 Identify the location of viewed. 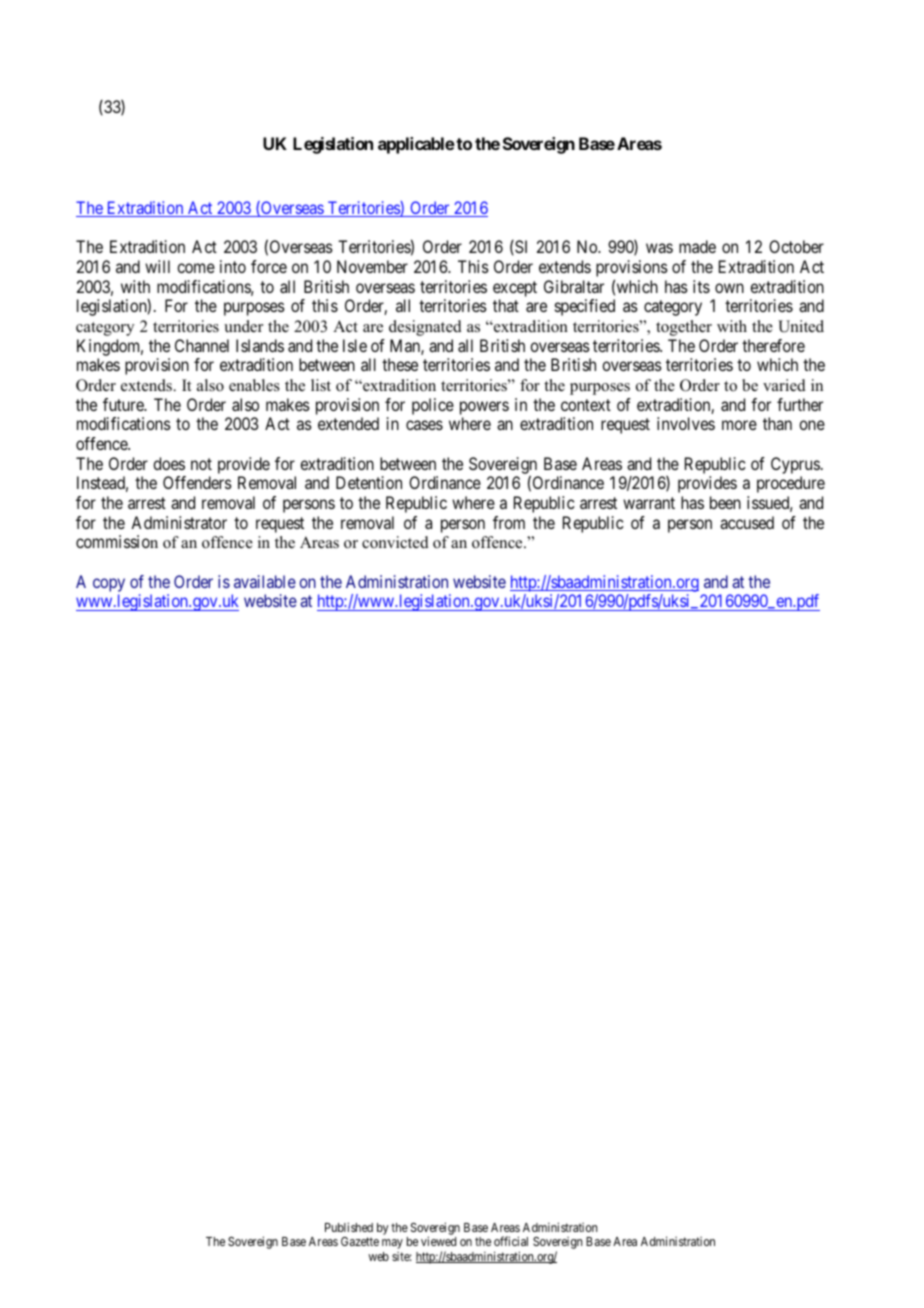
(438, 1241).
